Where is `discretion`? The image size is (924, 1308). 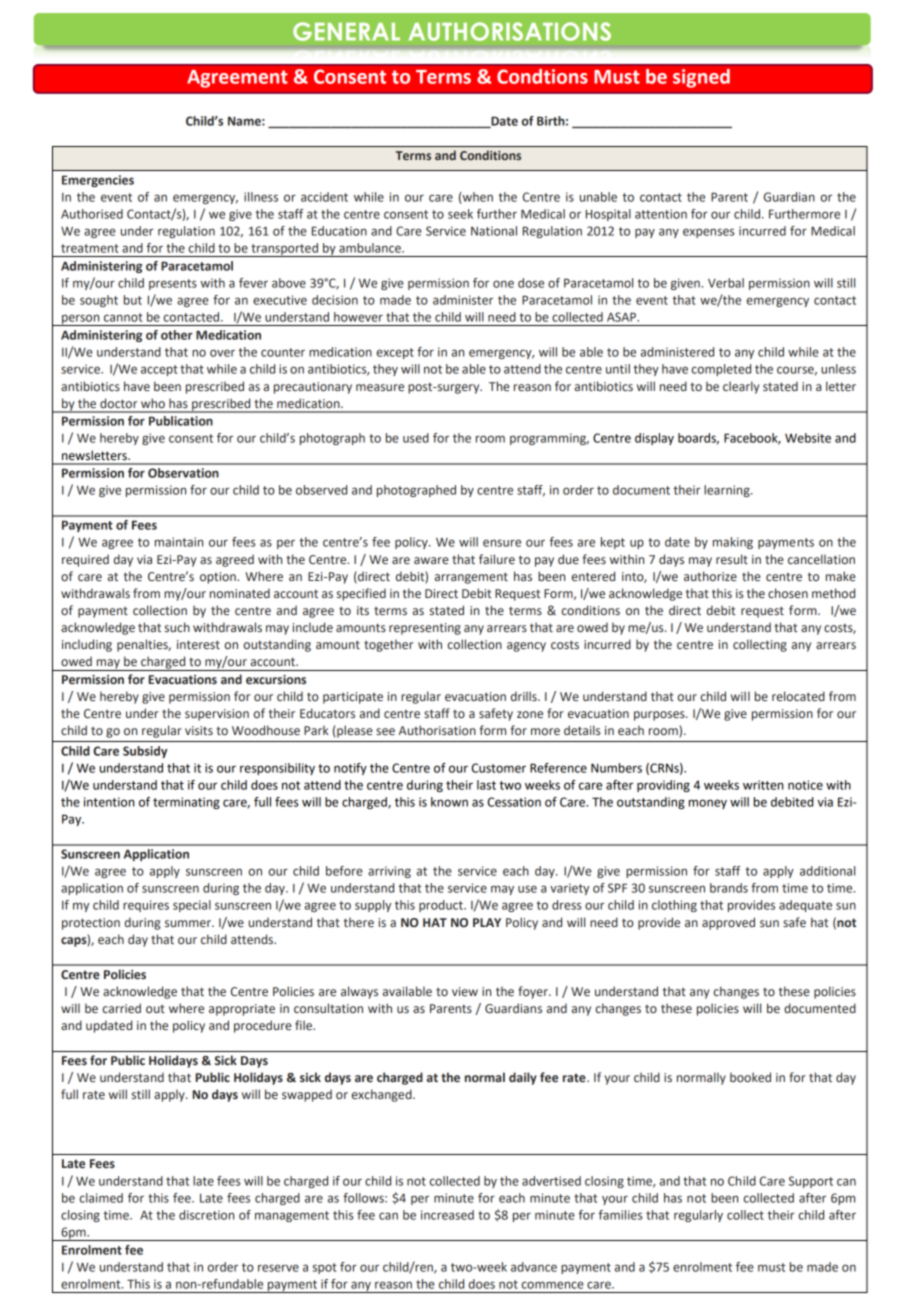 discretion is located at coordinates (206, 1215).
